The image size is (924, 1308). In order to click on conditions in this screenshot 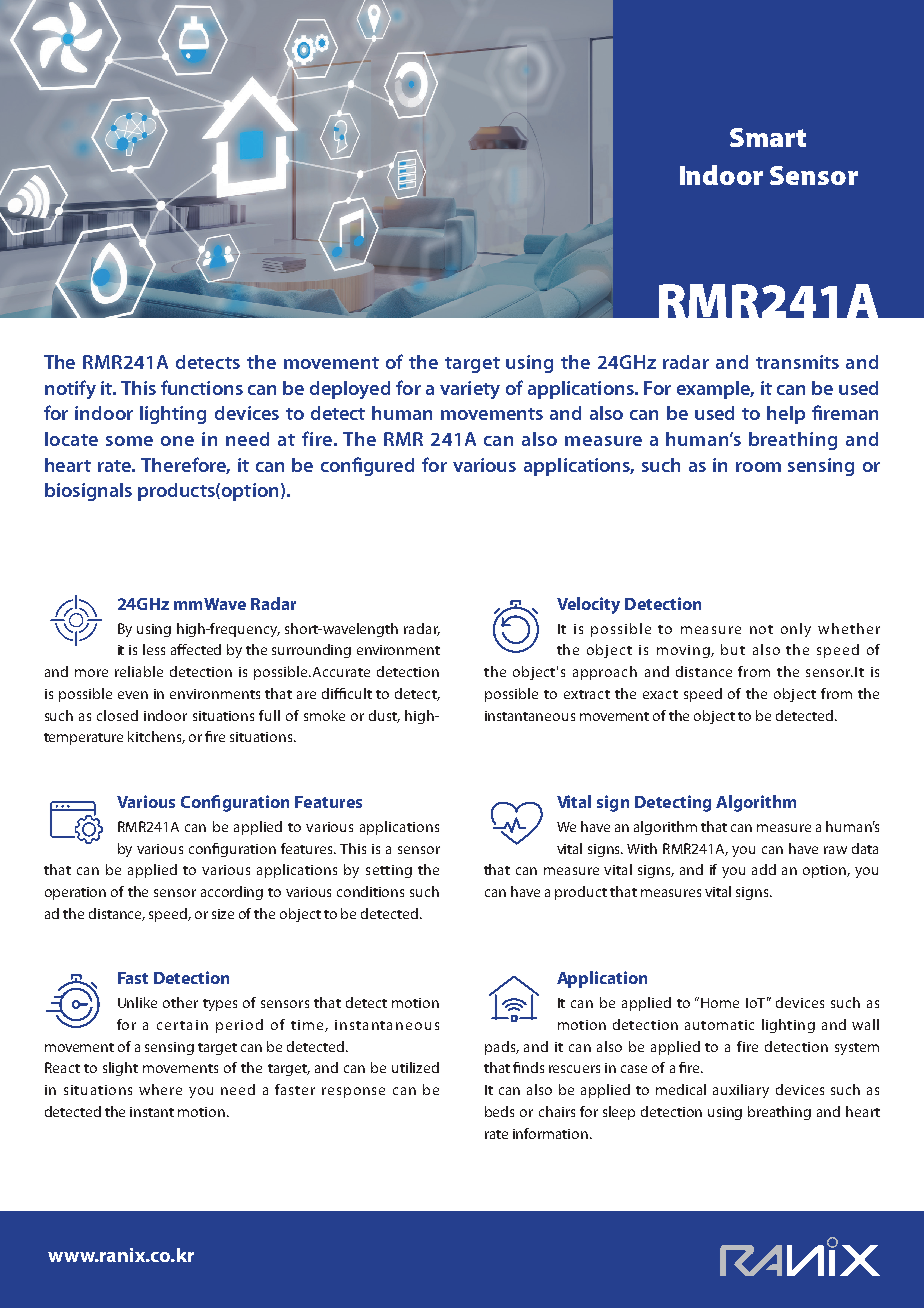, I will do `click(370, 891)`.
